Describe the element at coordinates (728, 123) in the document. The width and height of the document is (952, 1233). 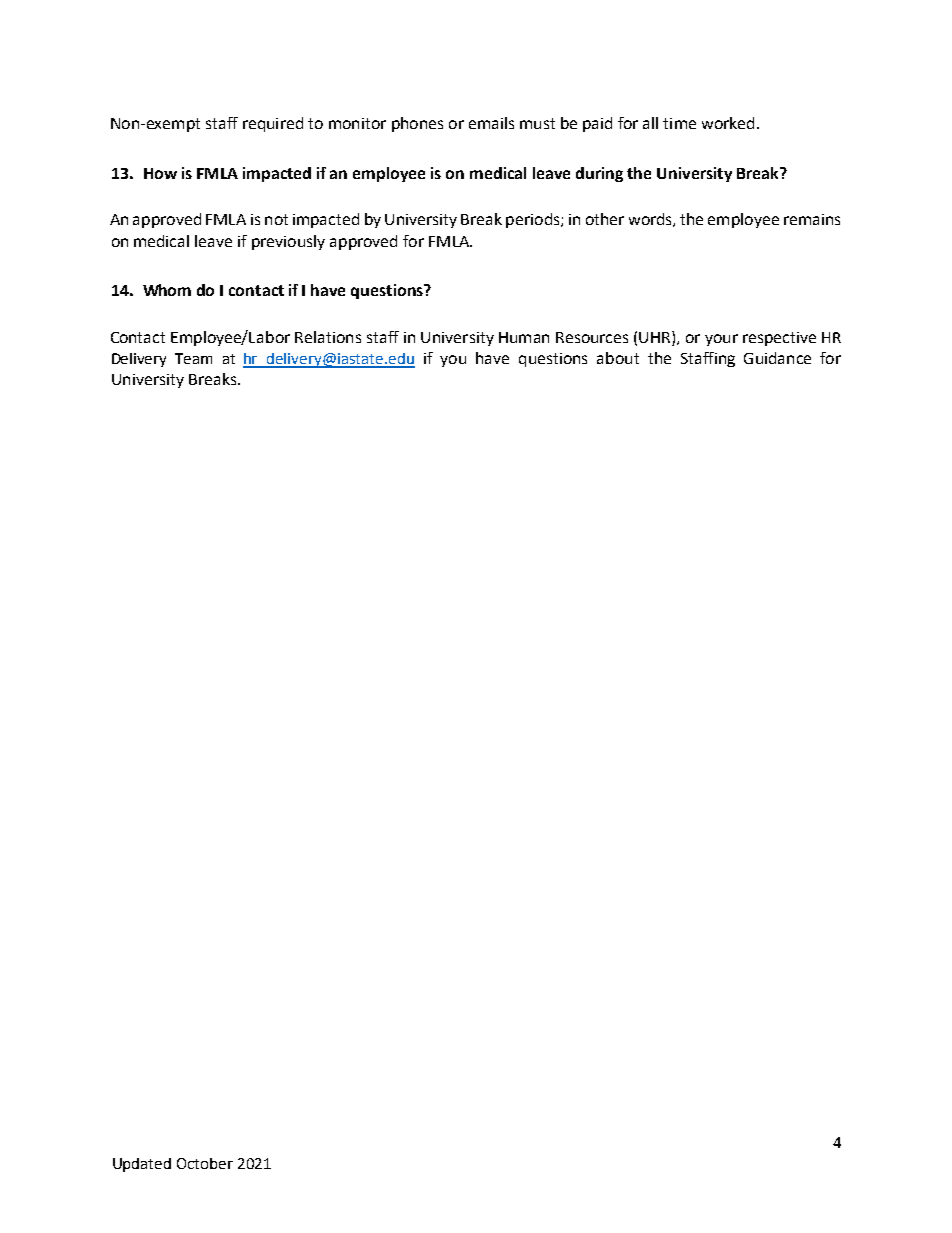
I see `worked` at that location.
